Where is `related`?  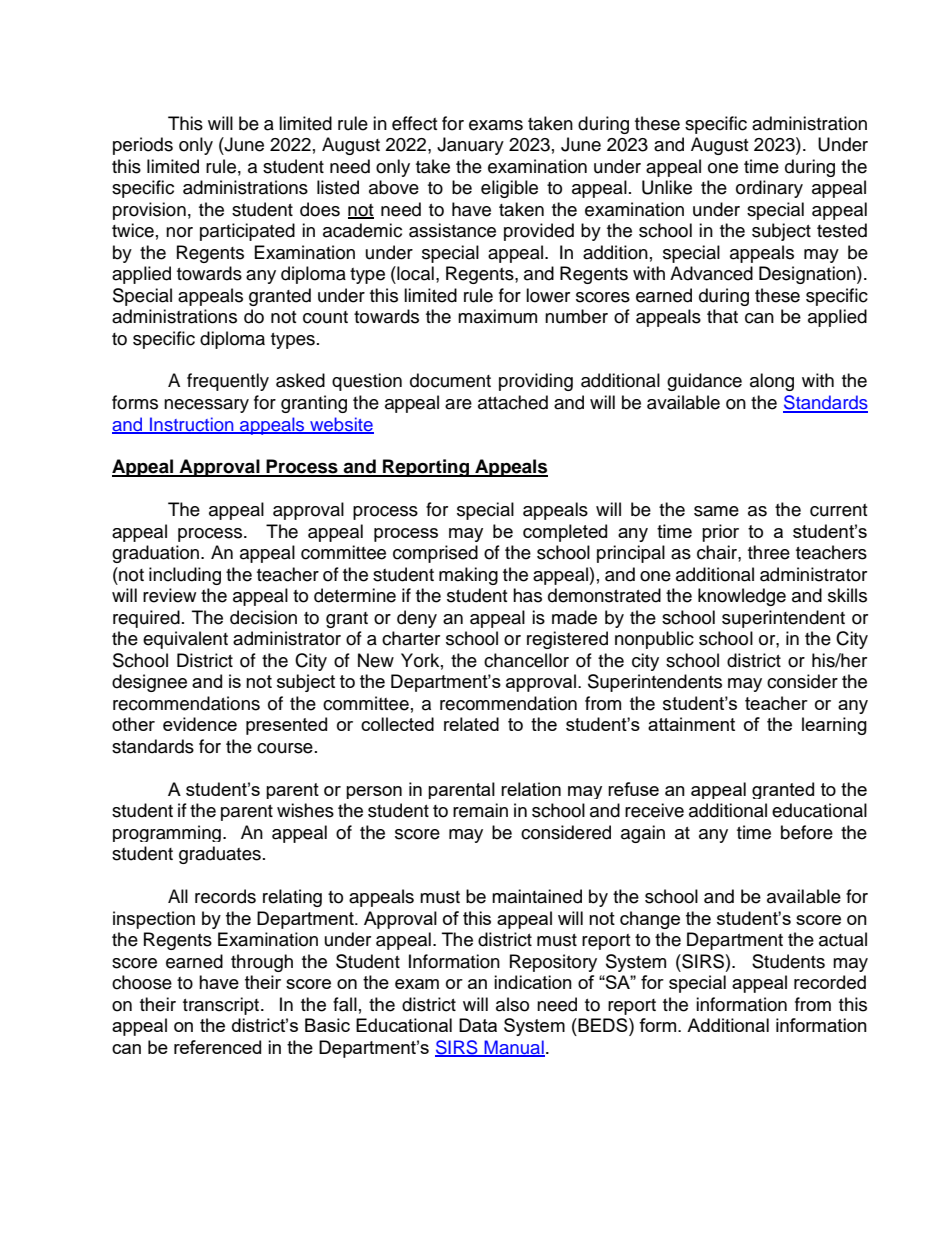
related is located at coordinates (471, 724).
